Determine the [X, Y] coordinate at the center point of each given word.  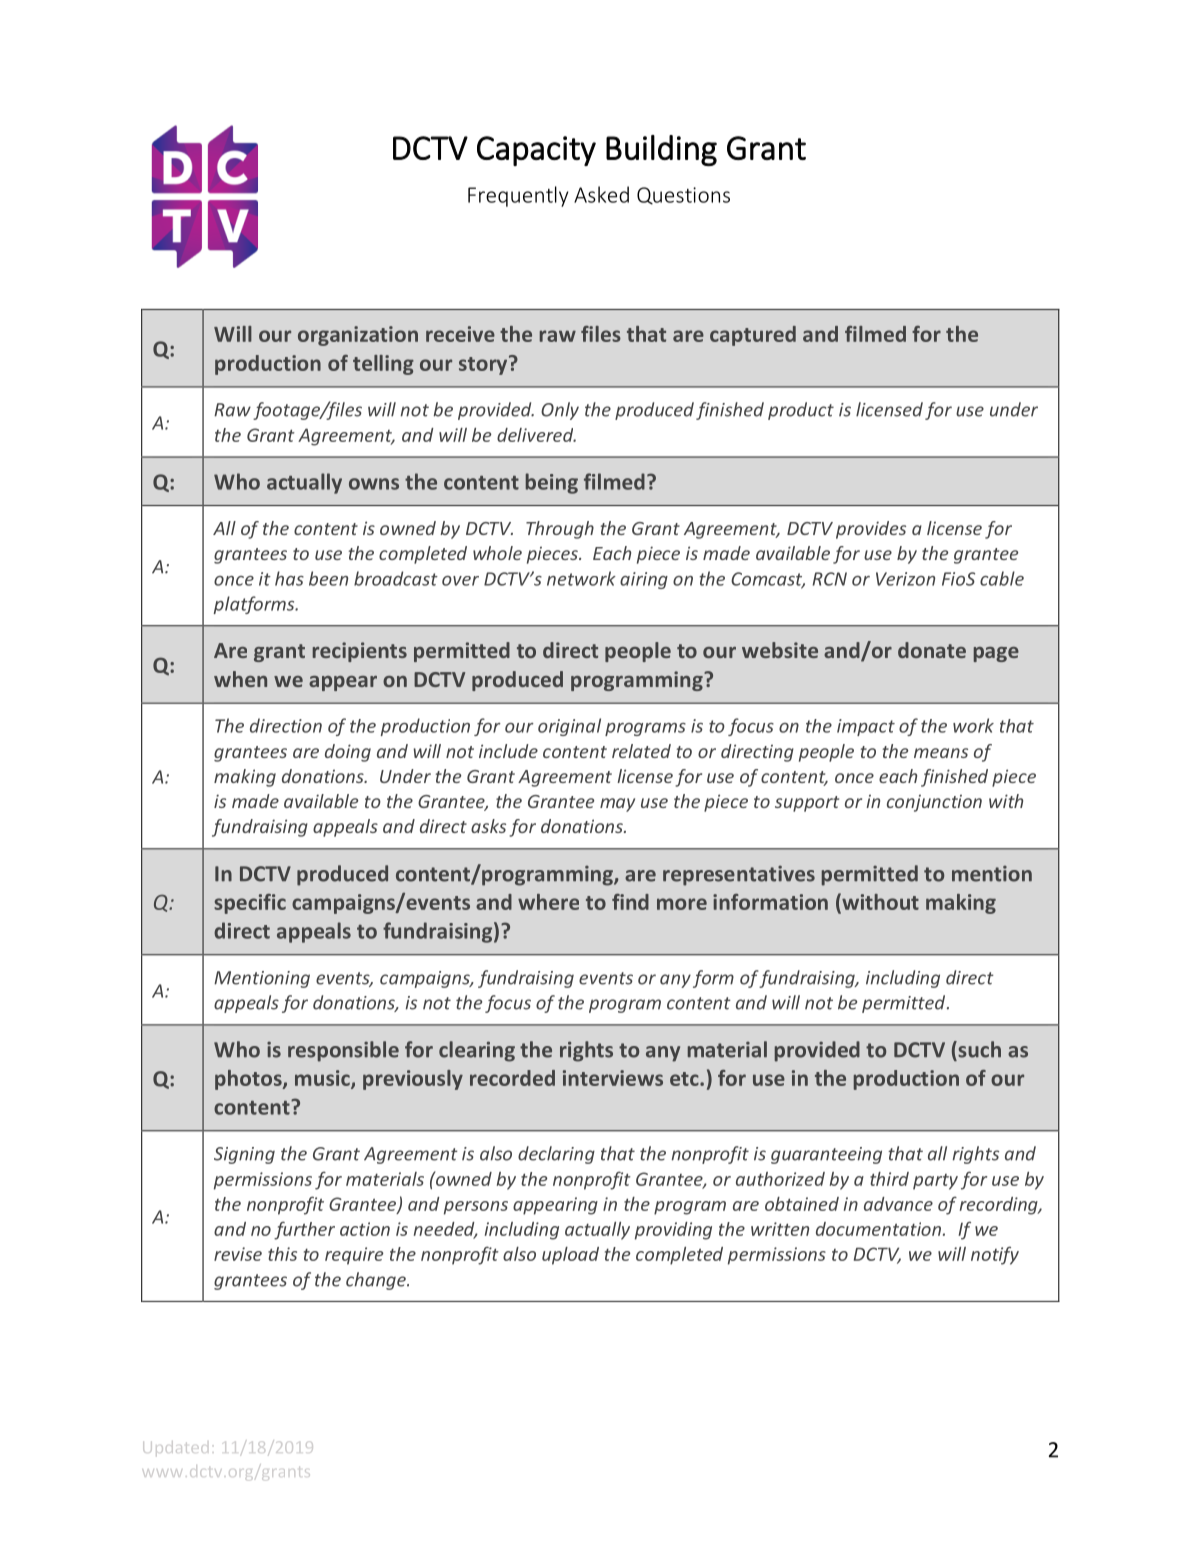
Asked [601, 194]
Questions [683, 196]
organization [358, 336]
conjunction [934, 803]
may [617, 805]
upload [570, 1256]
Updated [175, 1448]
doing [348, 753]
